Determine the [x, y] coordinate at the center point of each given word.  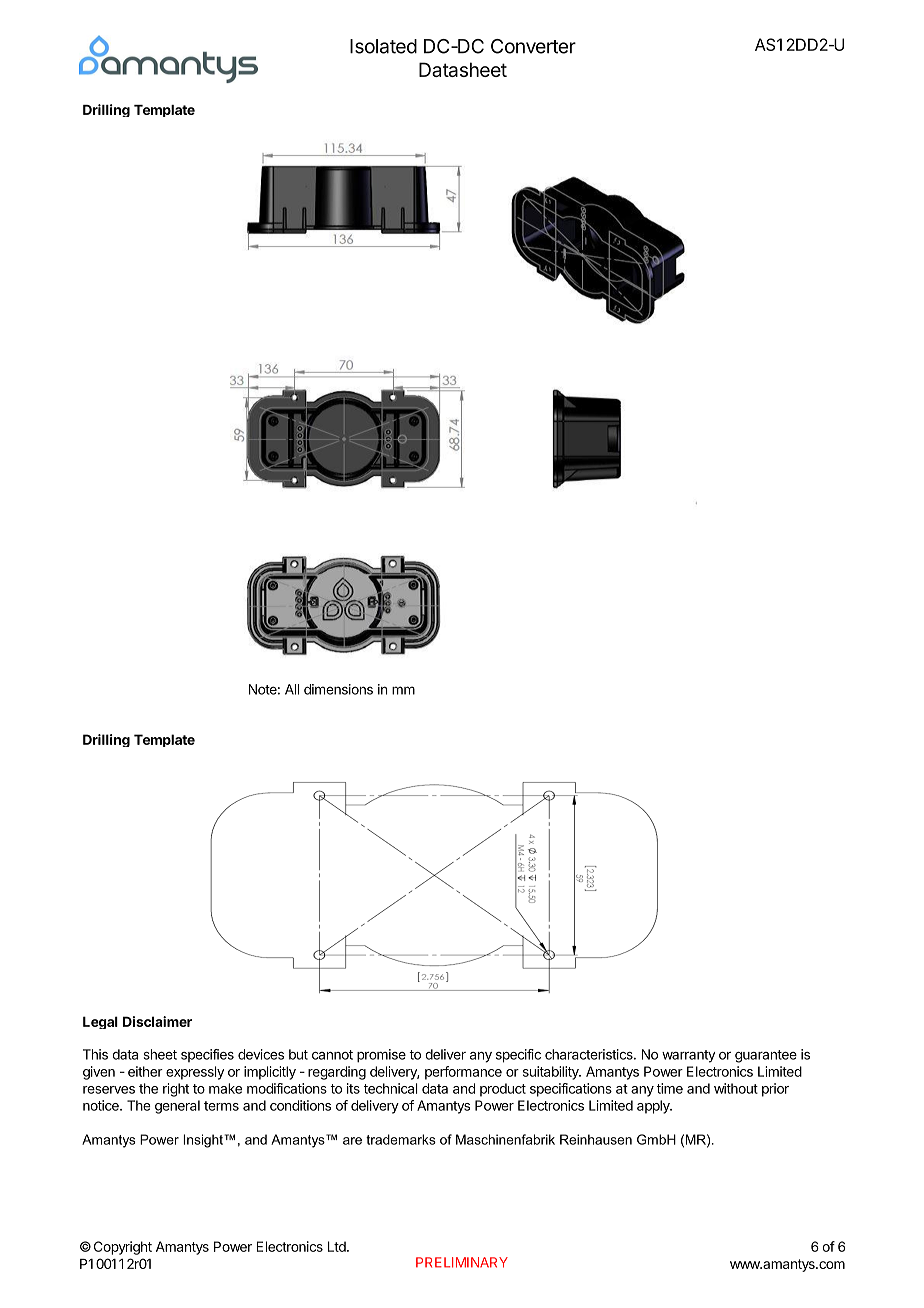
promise [381, 1056]
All [292, 689]
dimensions [338, 689]
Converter [533, 46]
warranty [688, 1056]
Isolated [383, 46]
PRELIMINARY [462, 1262]
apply [654, 1107]
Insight [203, 1141]
